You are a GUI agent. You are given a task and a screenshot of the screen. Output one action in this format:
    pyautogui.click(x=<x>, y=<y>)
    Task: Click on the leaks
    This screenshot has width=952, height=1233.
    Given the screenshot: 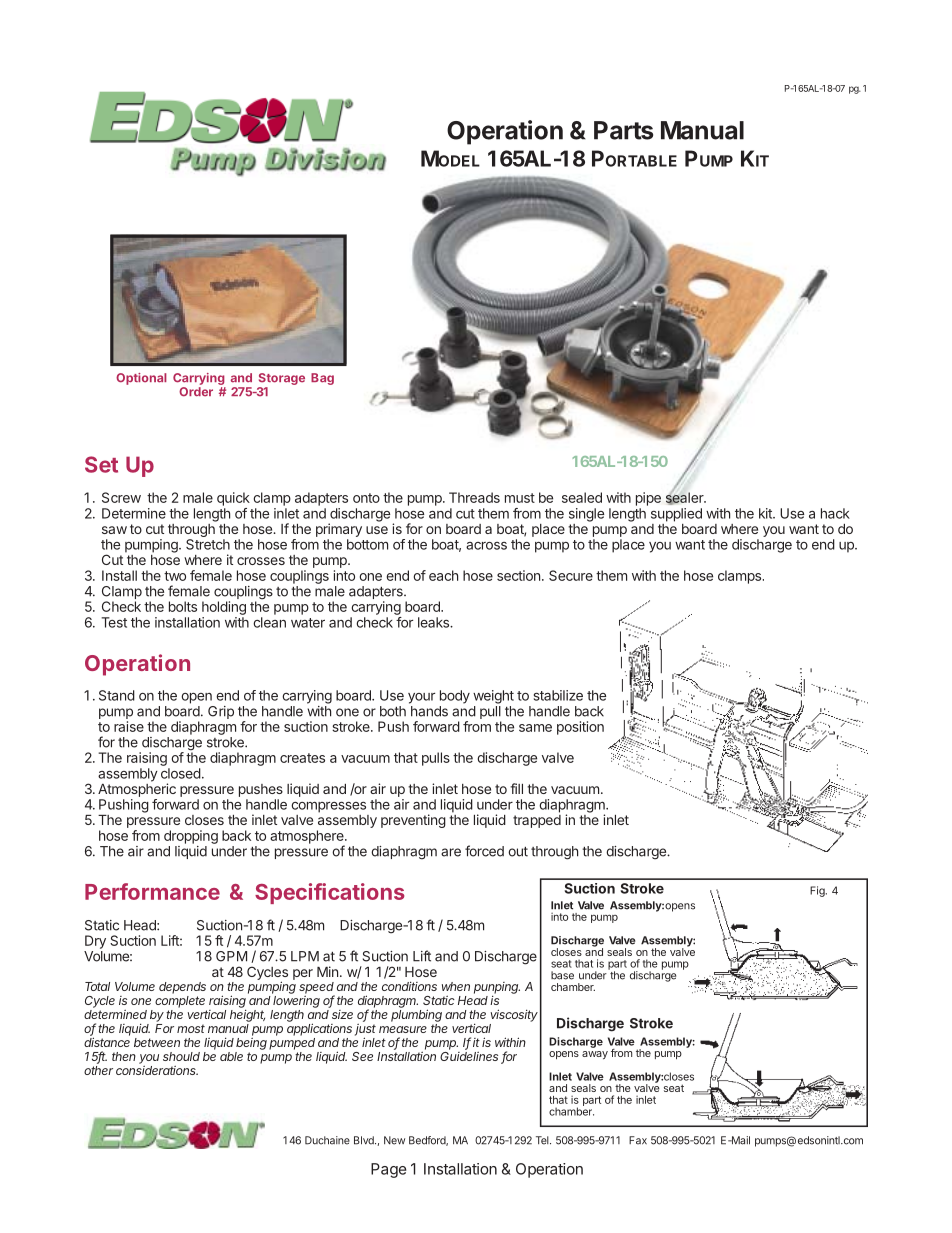 What is the action you would take?
    pyautogui.click(x=434, y=622)
